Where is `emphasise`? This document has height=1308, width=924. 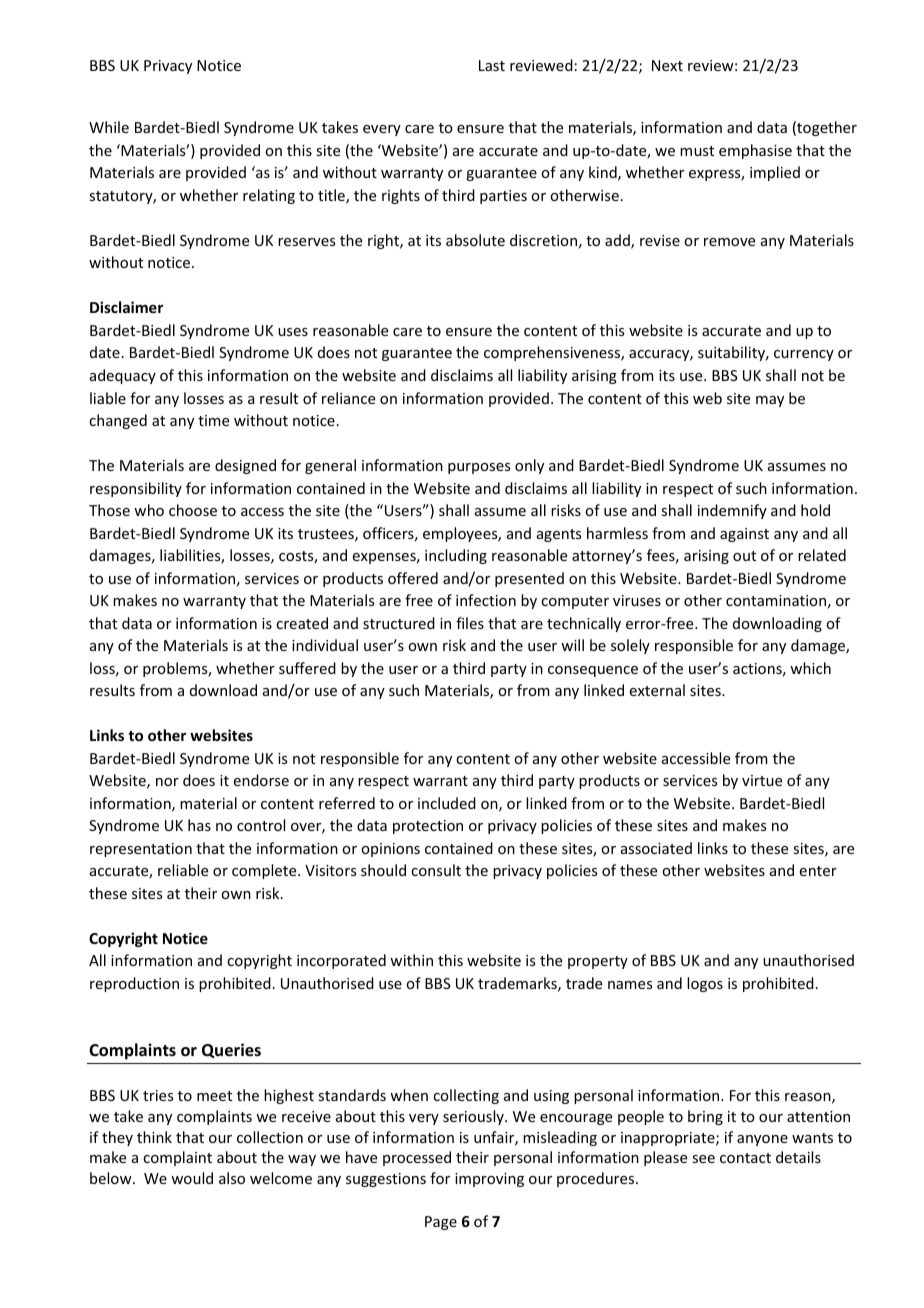 emphasise is located at coordinates (755, 151).
